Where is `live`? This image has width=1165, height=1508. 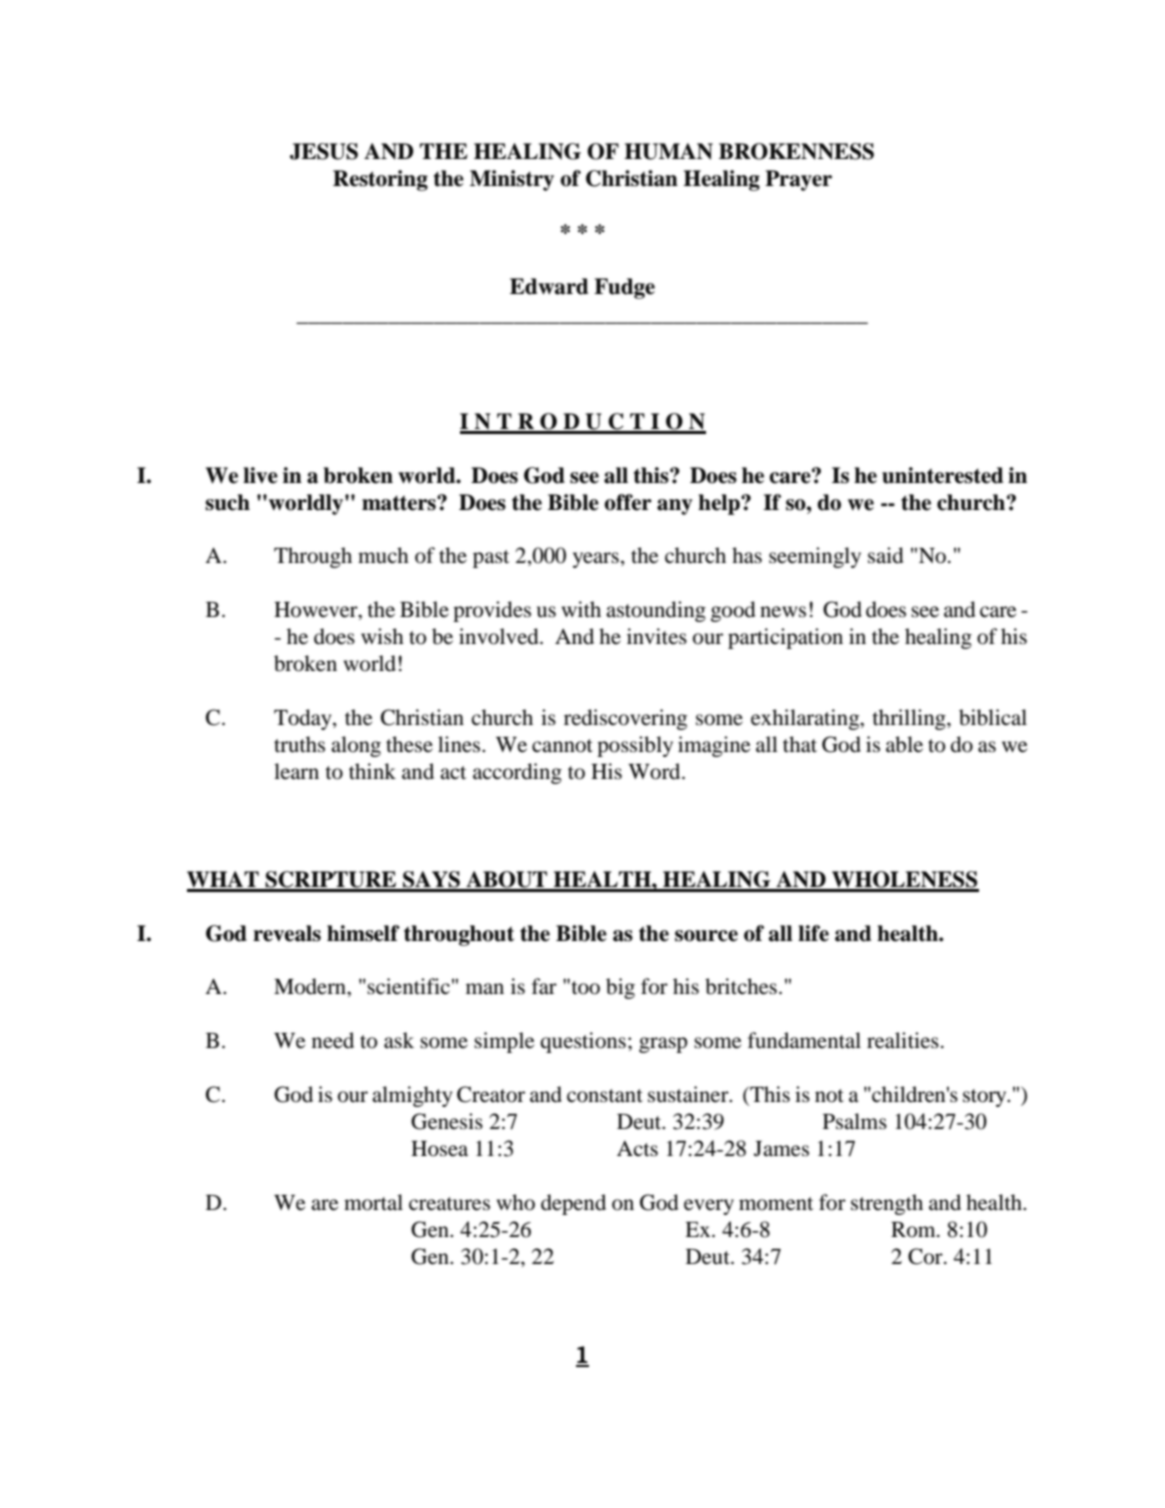 live is located at coordinates (260, 475).
